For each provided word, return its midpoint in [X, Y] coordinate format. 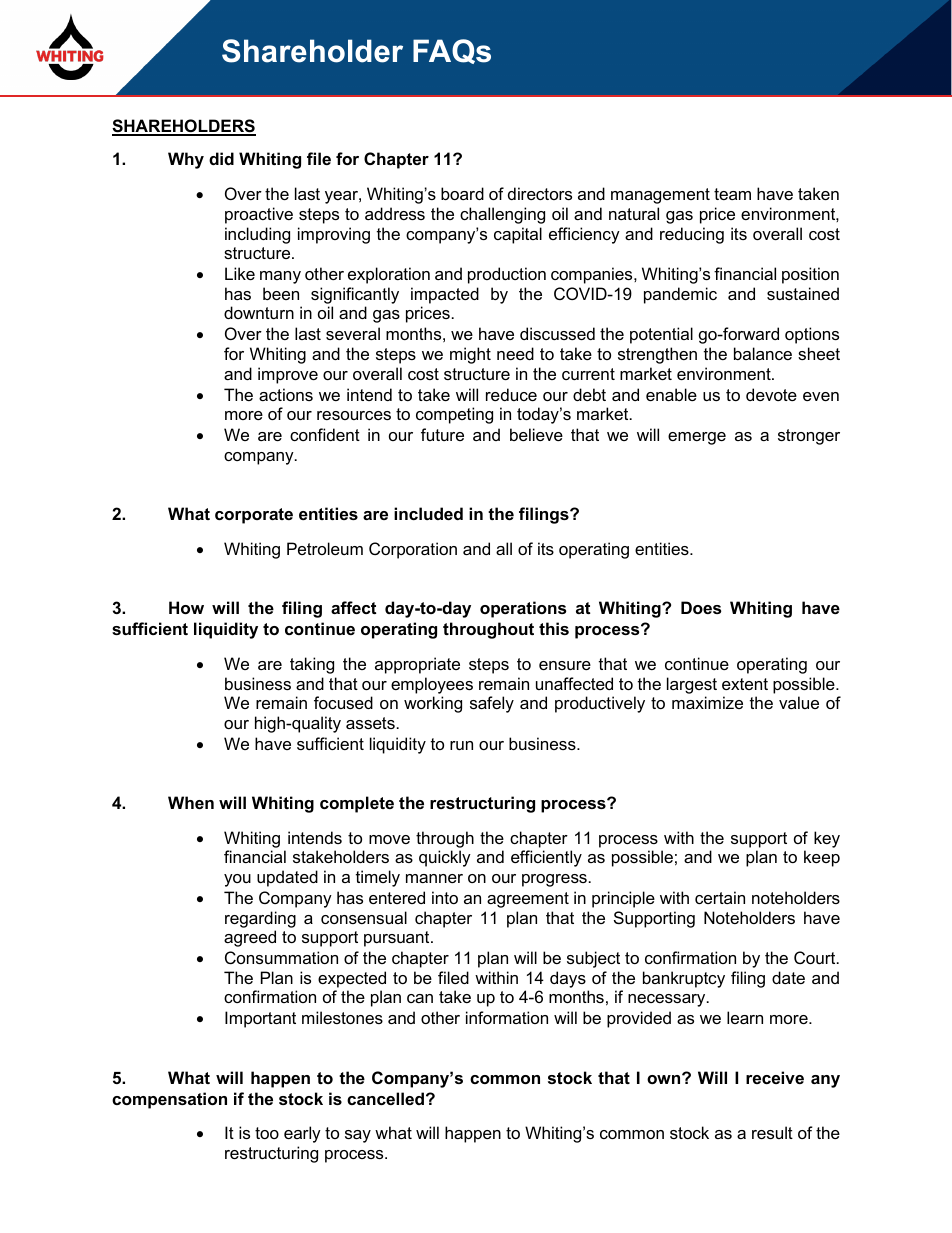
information [507, 1017]
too [267, 1133]
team [732, 194]
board [462, 193]
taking [312, 665]
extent [745, 684]
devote [771, 394]
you [237, 880]
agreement [528, 900]
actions [286, 394]
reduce [511, 394]
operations [523, 609]
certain [720, 897]
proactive [259, 215]
